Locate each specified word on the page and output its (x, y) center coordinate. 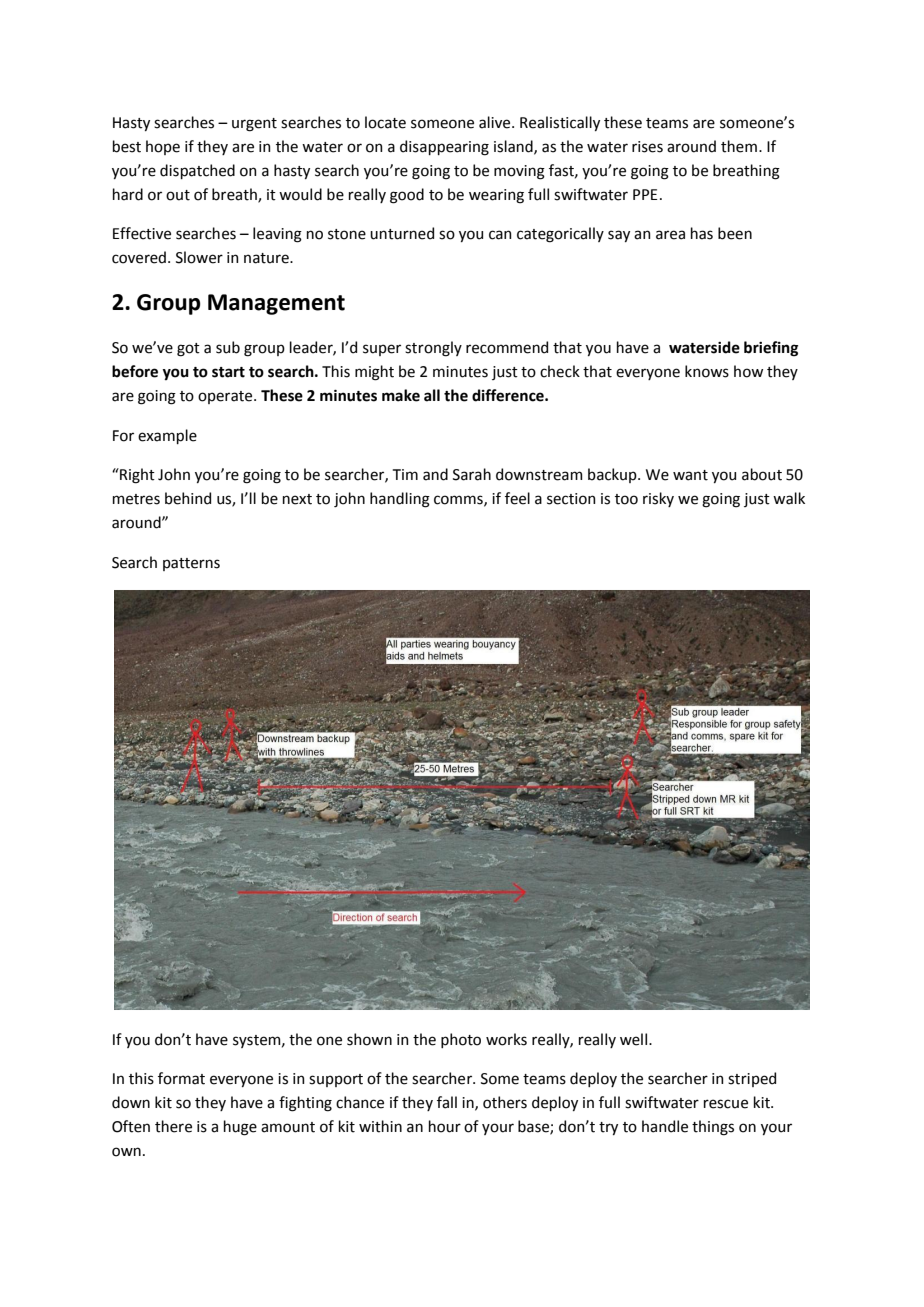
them (739, 146)
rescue (726, 1104)
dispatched (197, 171)
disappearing (444, 148)
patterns (191, 564)
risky (658, 499)
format (181, 1078)
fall (447, 1102)
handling (400, 500)
